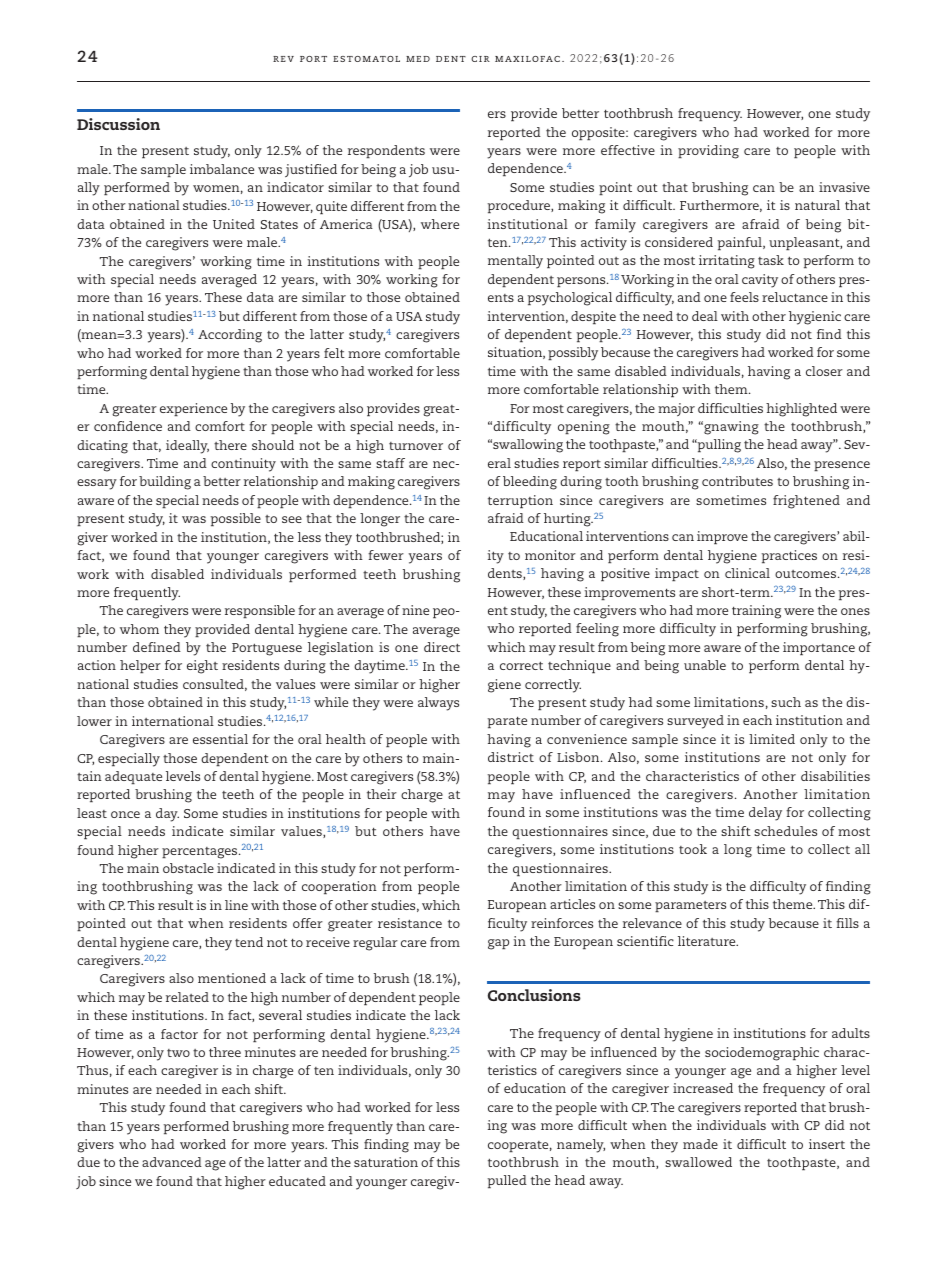  What do you see at coordinates (230, 336) in the document?
I see `According` at bounding box center [230, 336].
